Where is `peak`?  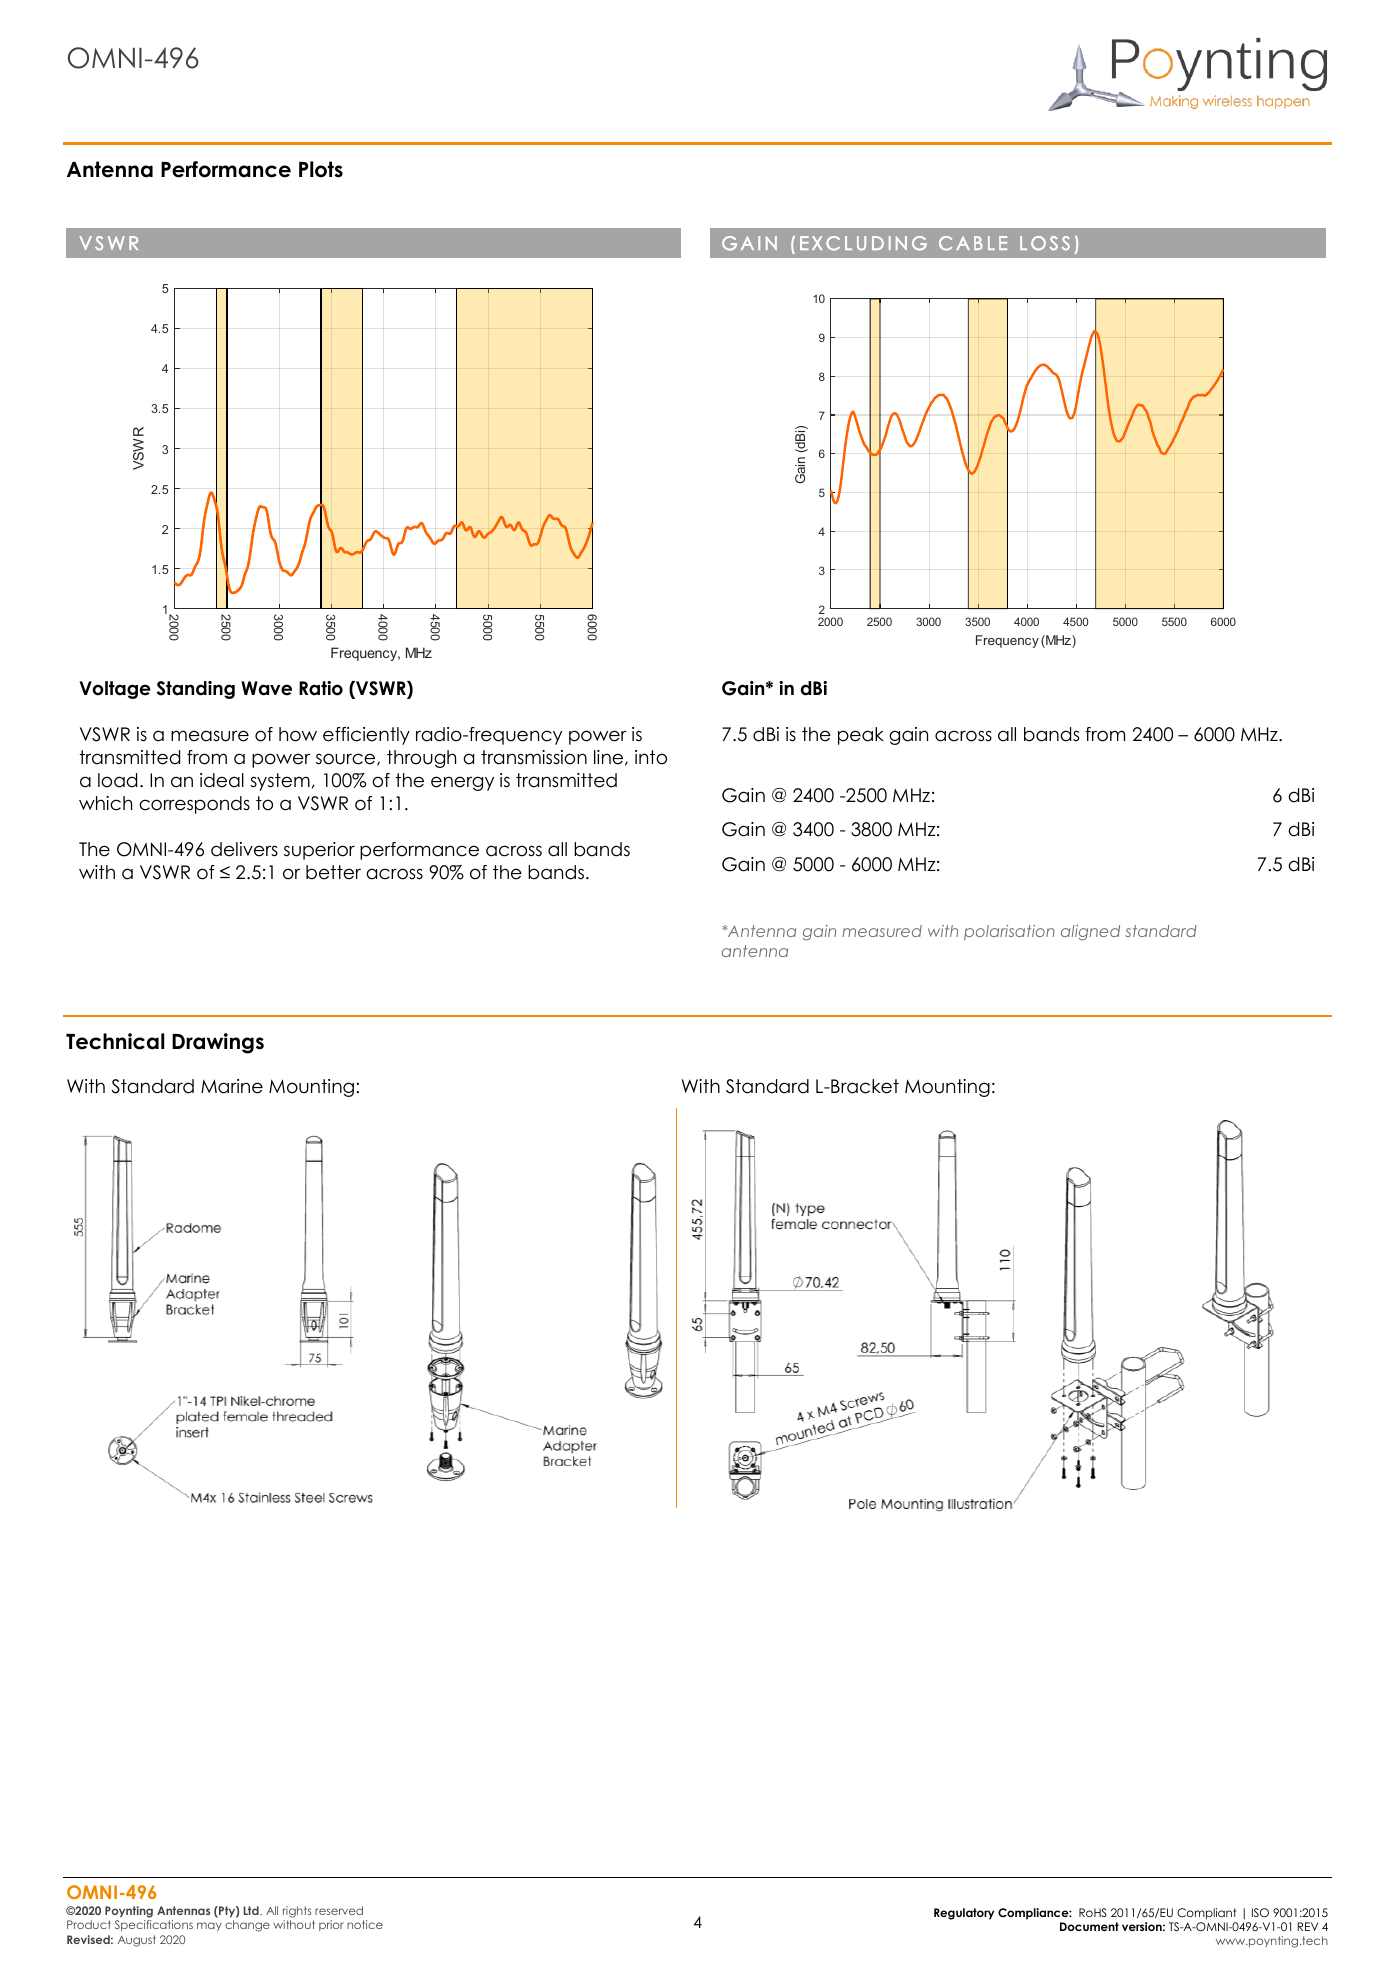
peak is located at coordinates (861, 736).
